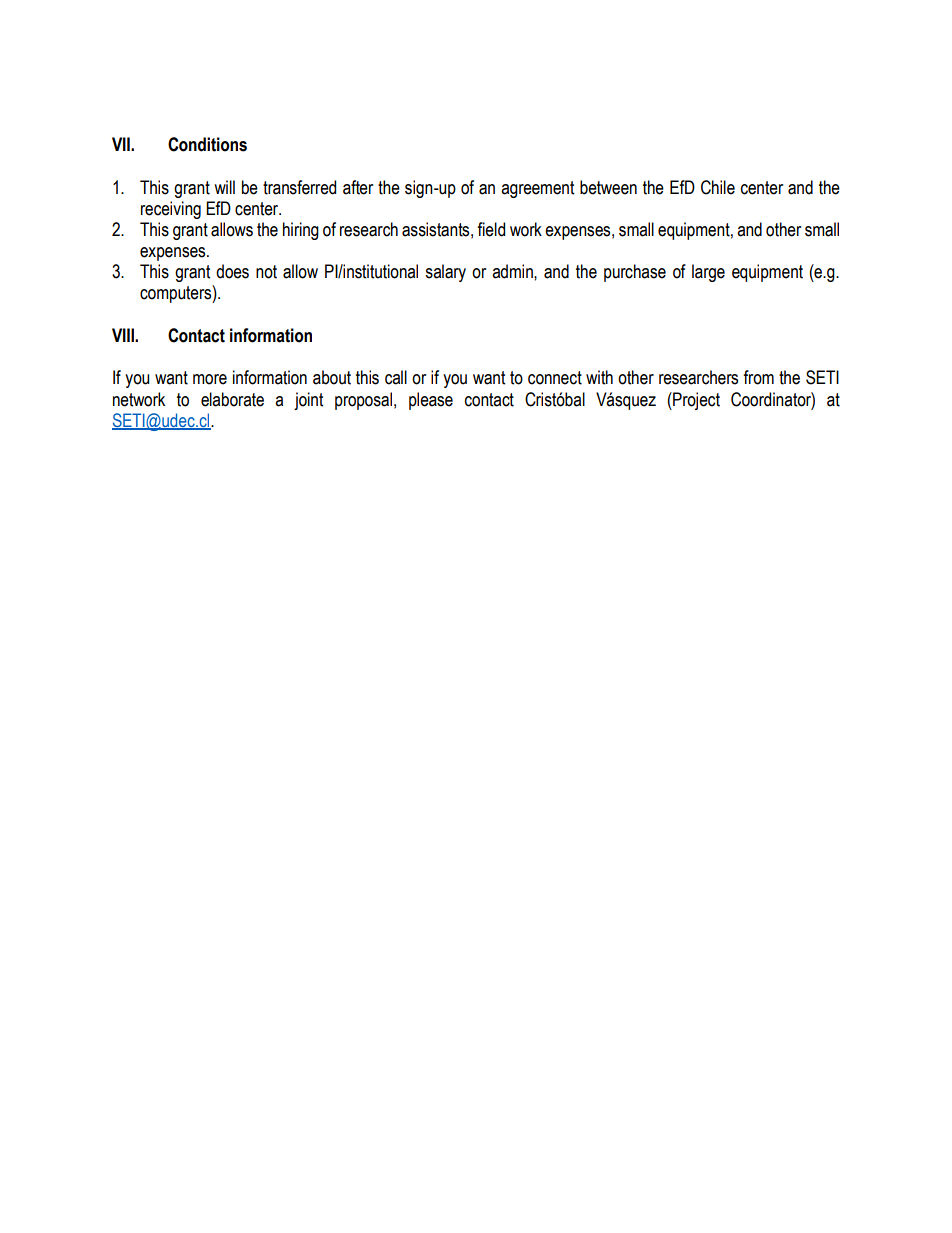 This image has width=952, height=1233. Describe the element at coordinates (171, 210) in the image. I see `receiving` at that location.
